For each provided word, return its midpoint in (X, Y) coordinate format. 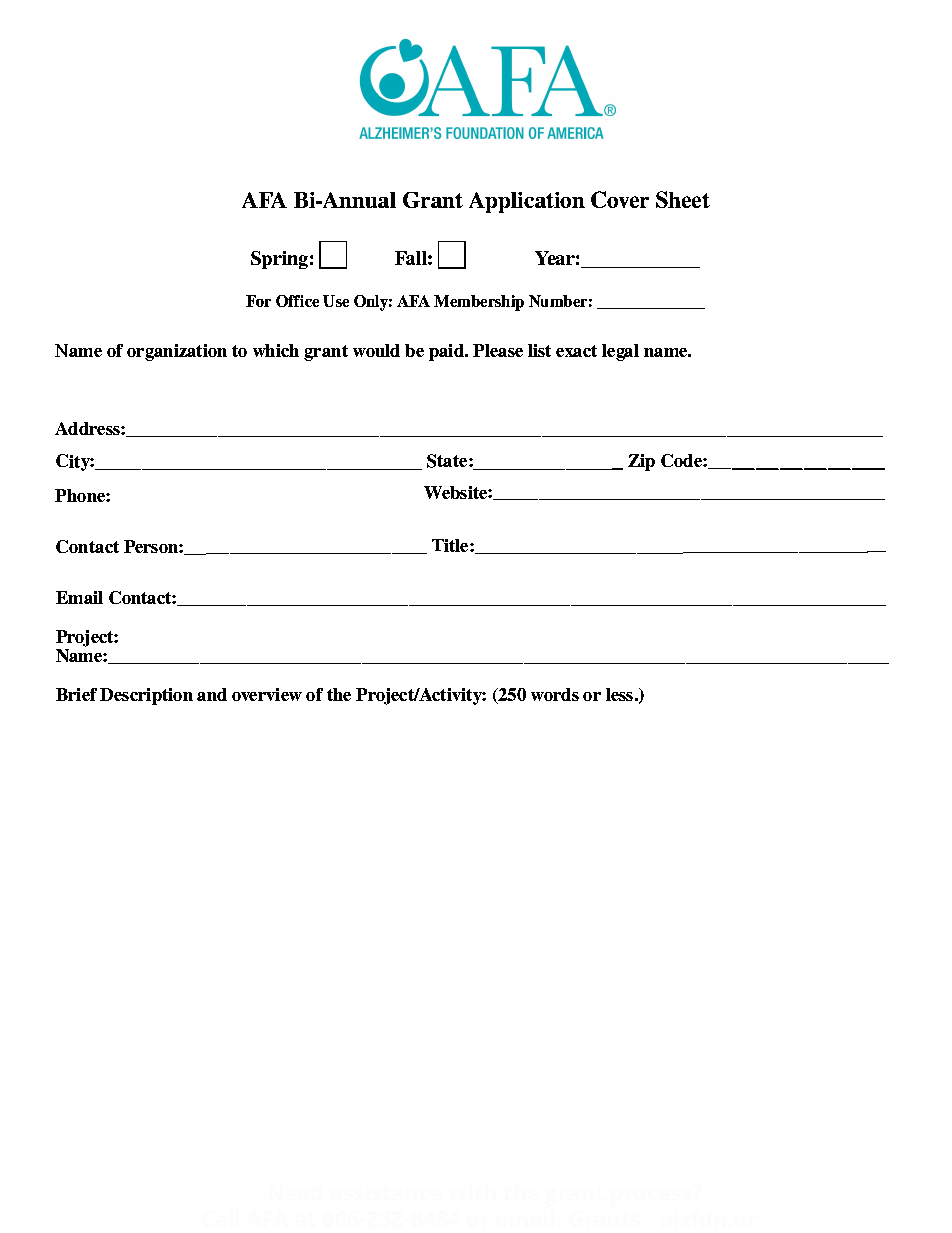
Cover (620, 199)
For (258, 301)
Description (146, 696)
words (555, 694)
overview (267, 694)
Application (527, 202)
